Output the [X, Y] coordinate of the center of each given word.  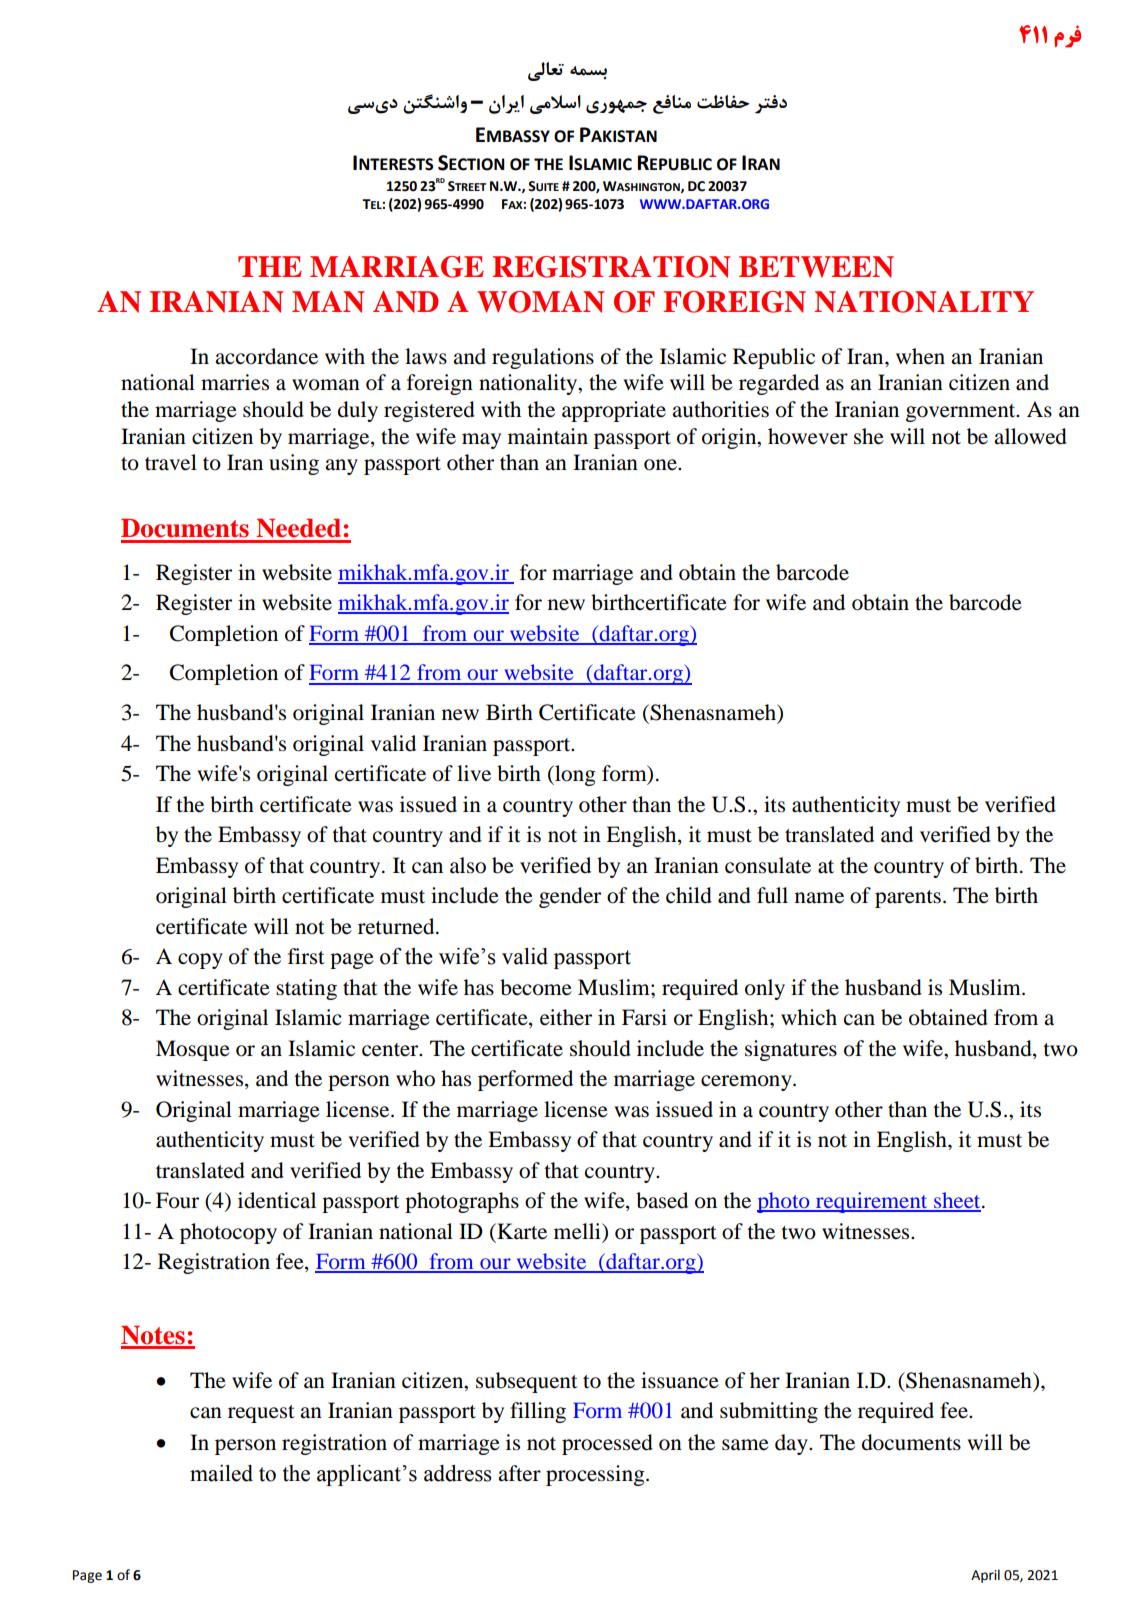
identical [277, 1200]
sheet [957, 1201]
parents [908, 899]
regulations [543, 358]
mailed [221, 1473]
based [662, 1200]
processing [596, 1475]
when [920, 356]
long [574, 775]
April [985, 1576]
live [474, 773]
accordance [266, 356]
